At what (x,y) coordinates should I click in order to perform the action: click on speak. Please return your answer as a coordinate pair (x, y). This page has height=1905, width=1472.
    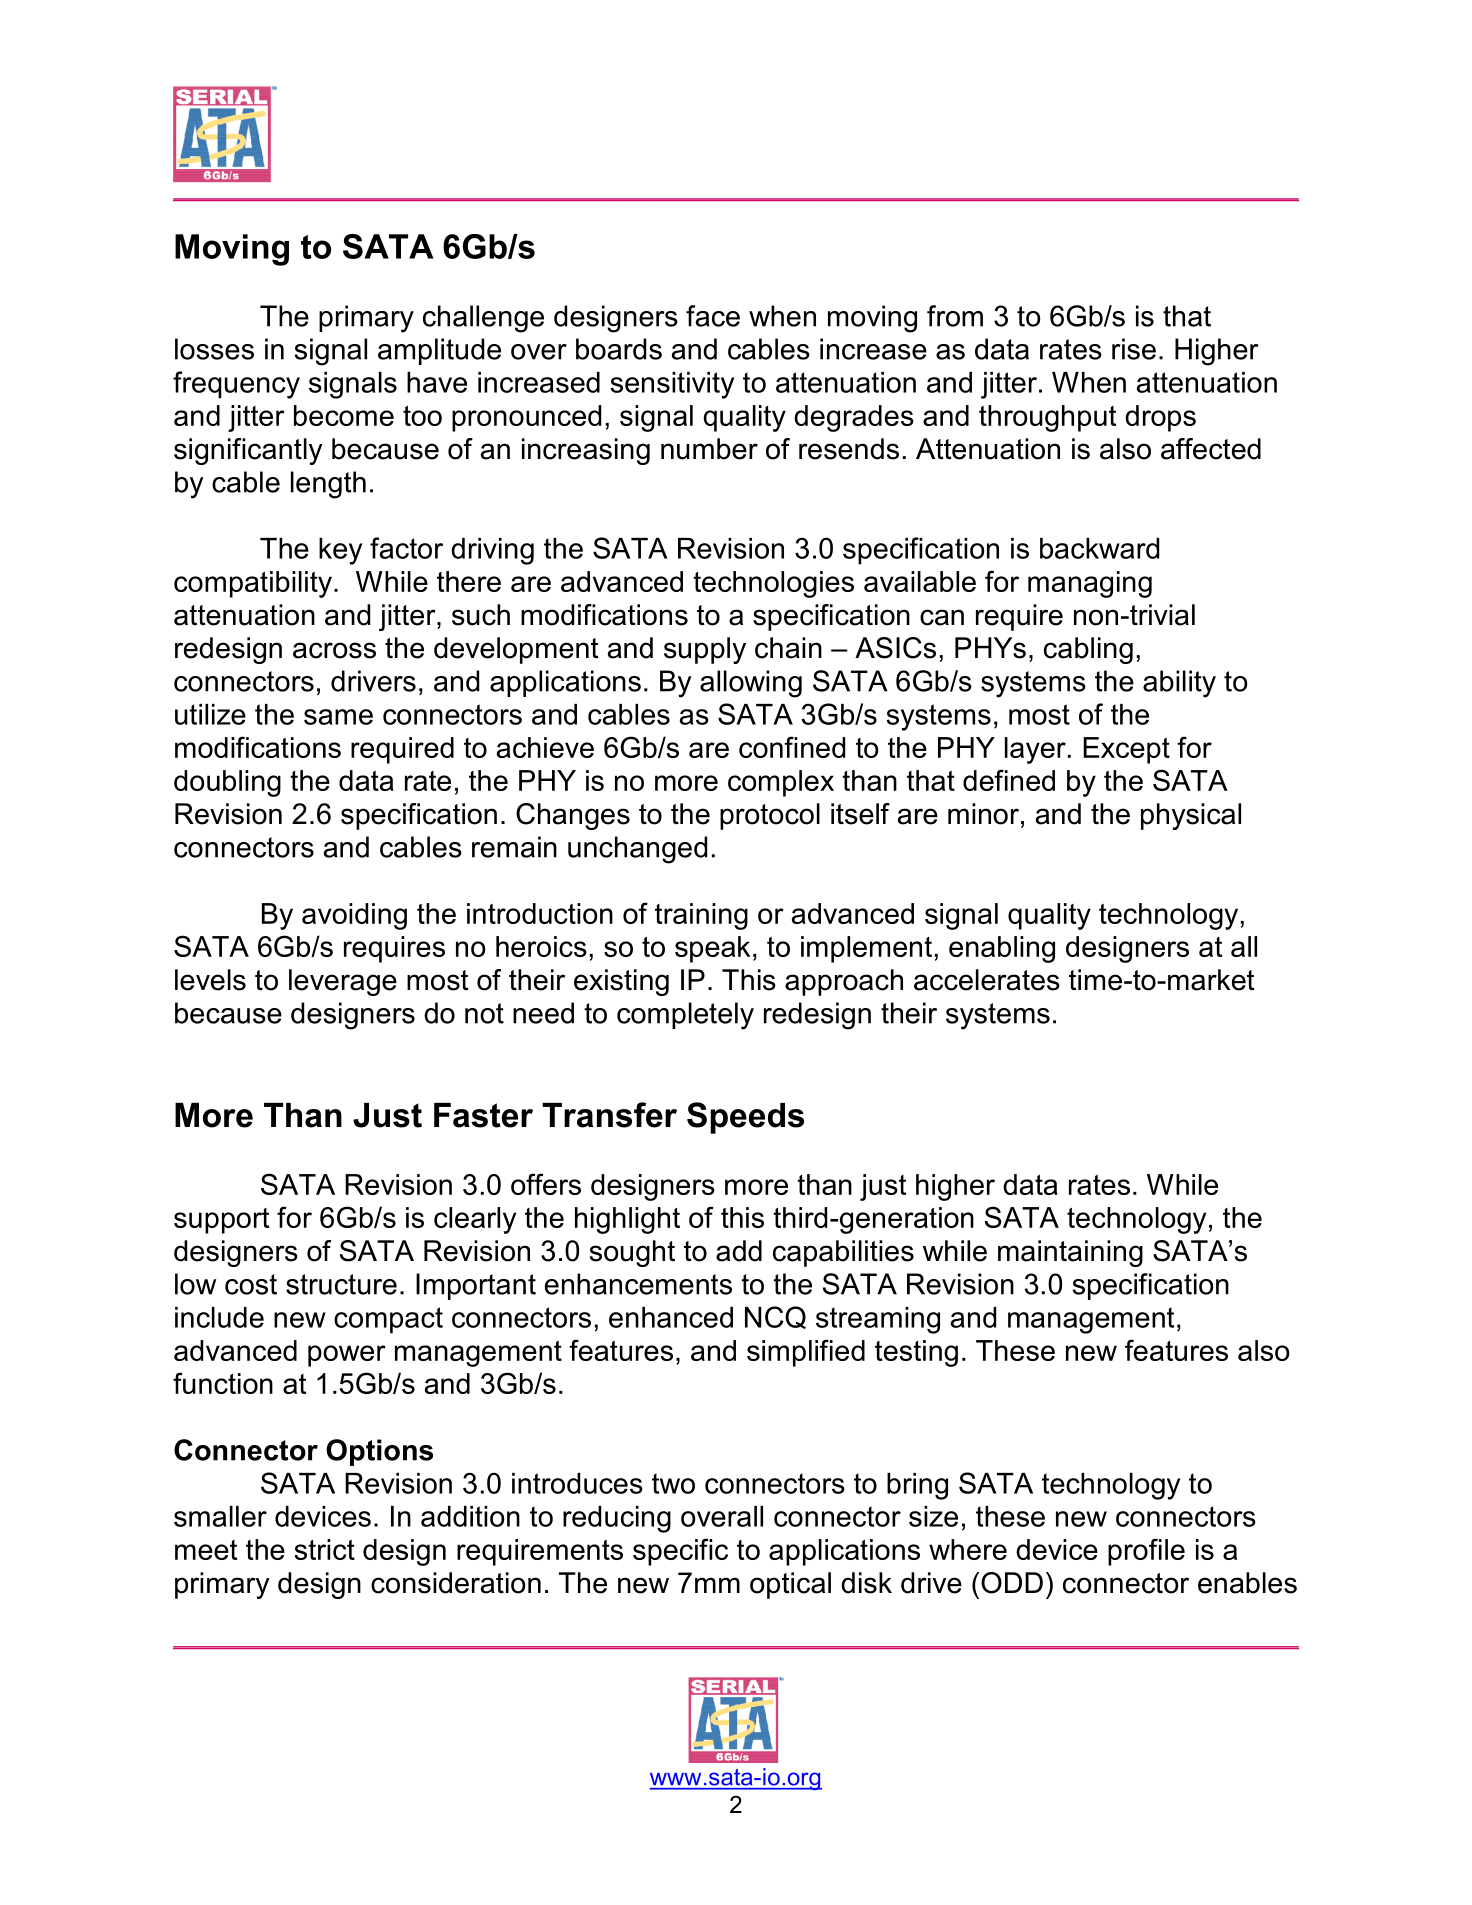
    Looking at the image, I should click on (713, 949).
